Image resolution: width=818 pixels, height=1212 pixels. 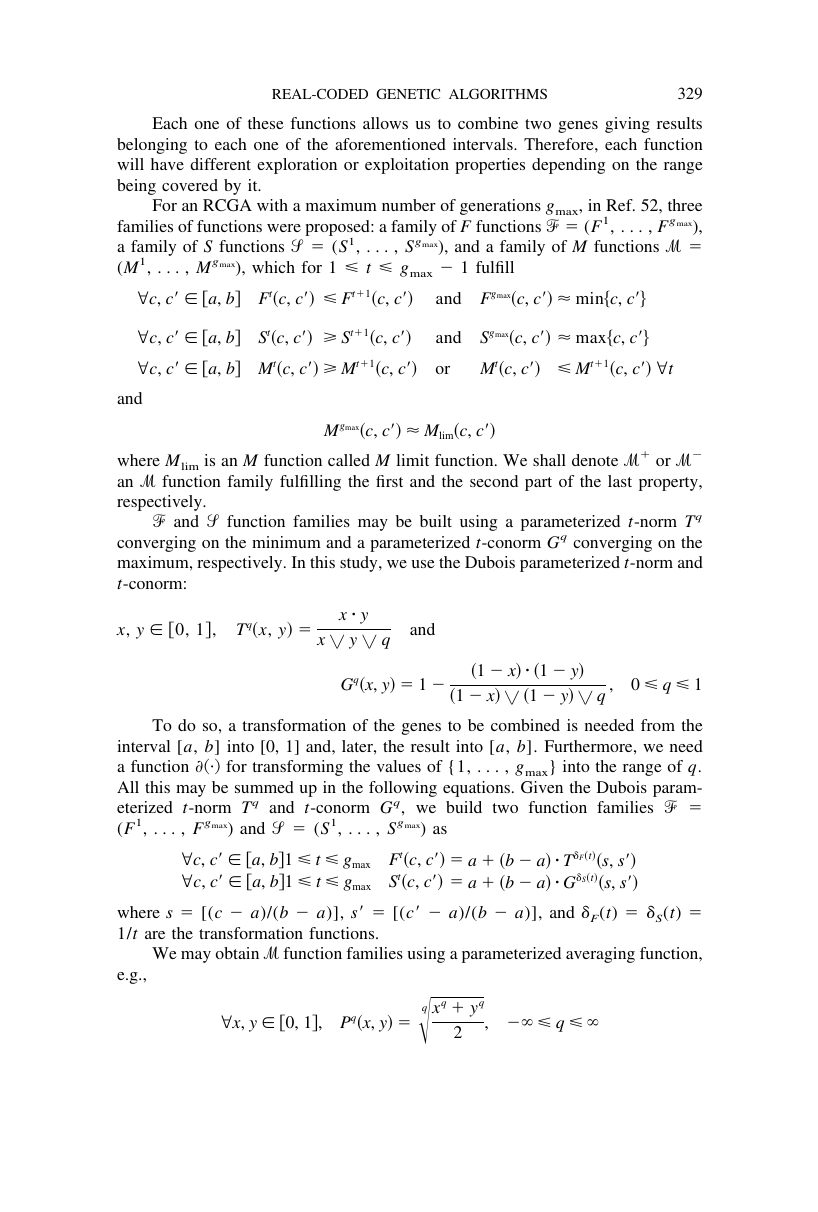 I want to click on averaging, so click(x=600, y=955).
